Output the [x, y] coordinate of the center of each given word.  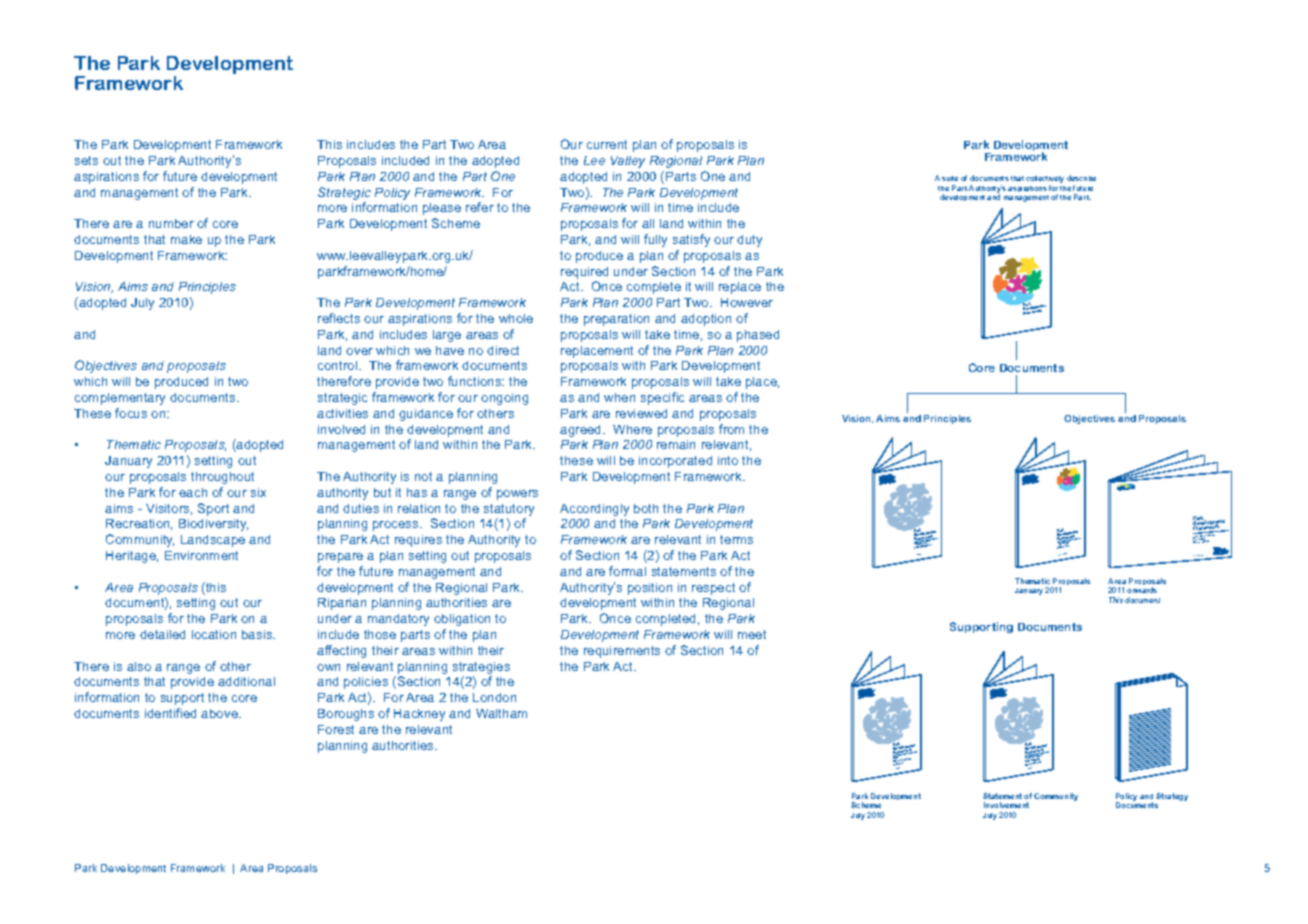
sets [86, 160]
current [607, 144]
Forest [336, 729]
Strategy [1172, 797]
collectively [1045, 181]
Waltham [501, 713]
